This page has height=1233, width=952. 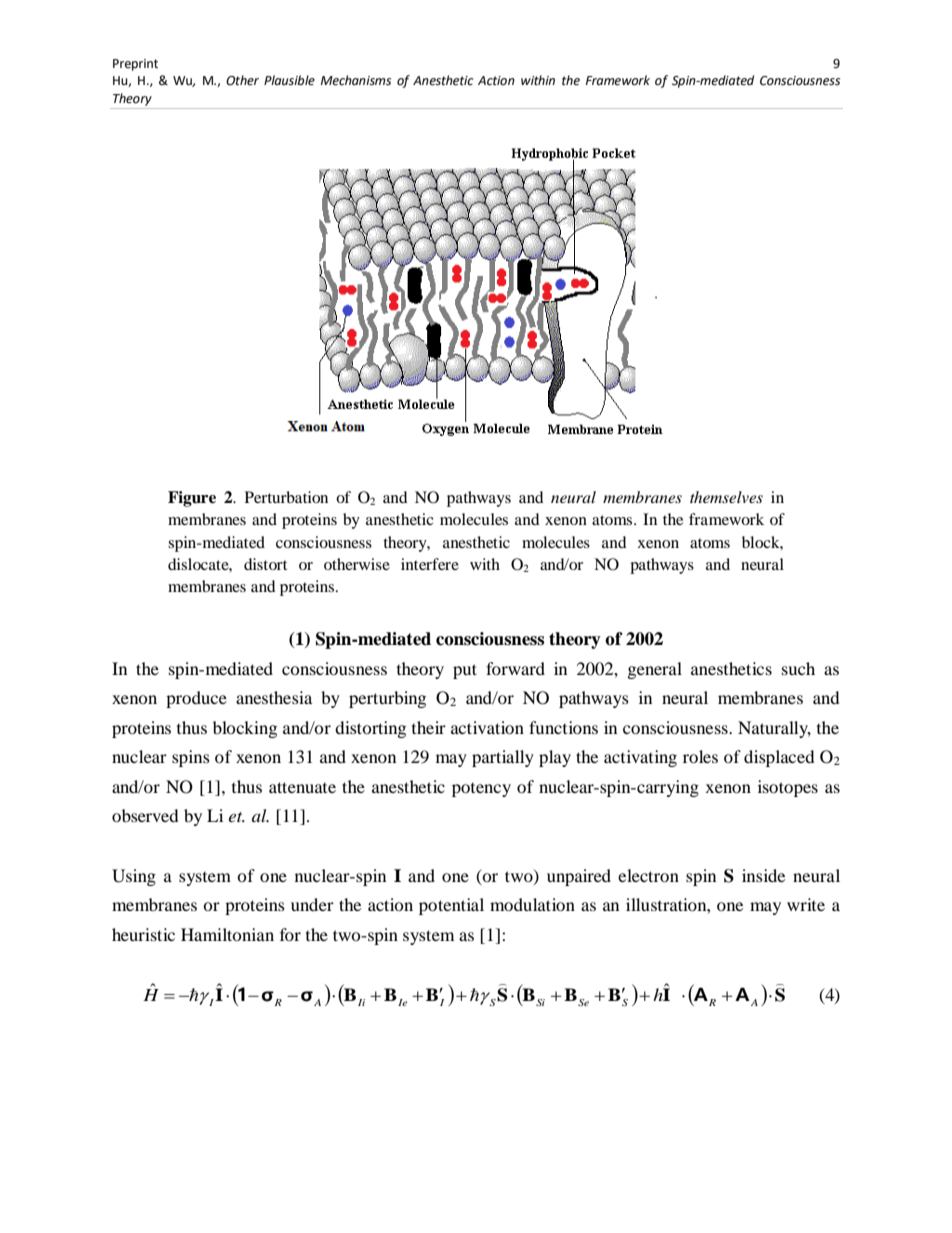 I want to click on potential, so click(x=451, y=906).
